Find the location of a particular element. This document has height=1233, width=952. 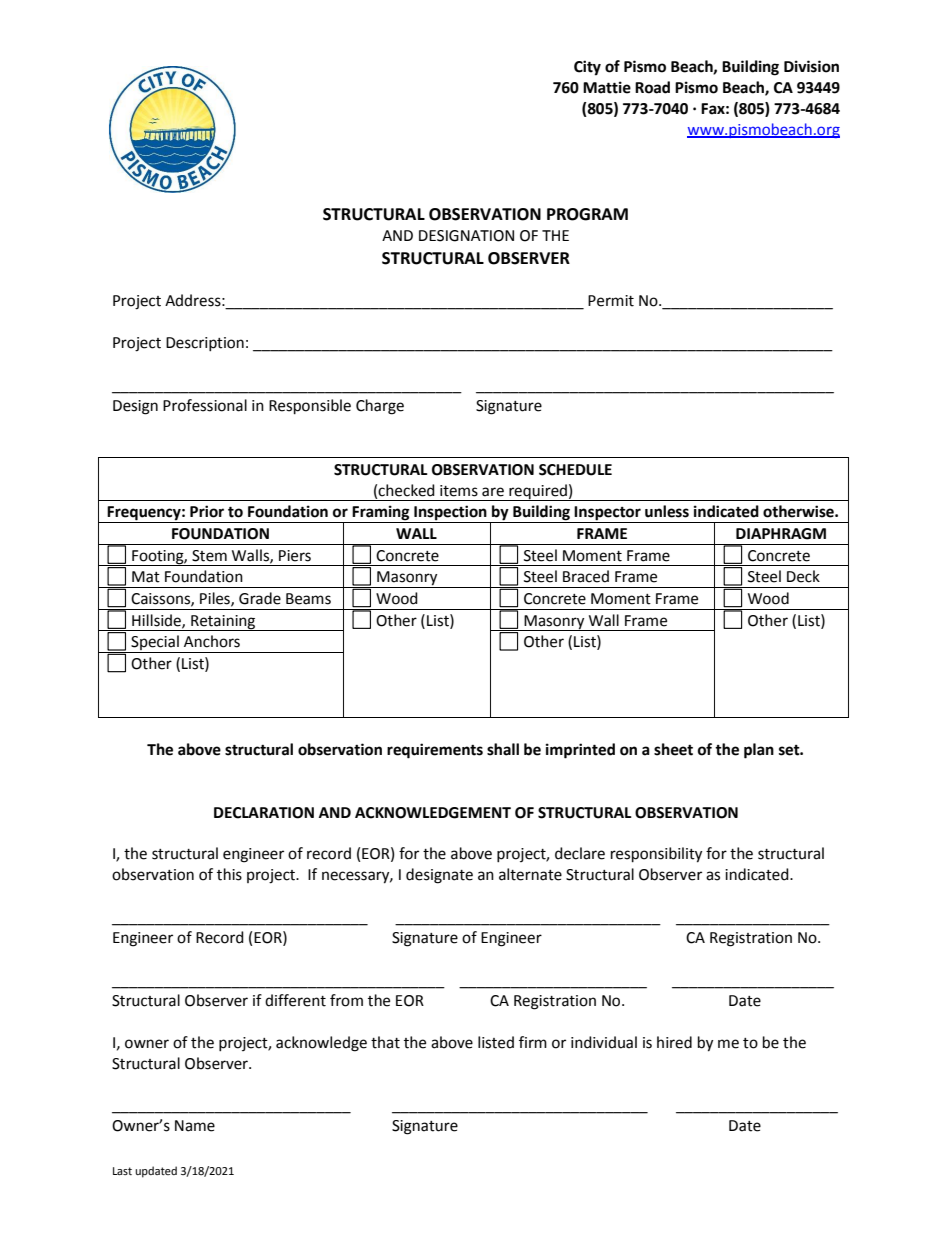

Braced is located at coordinates (586, 576).
